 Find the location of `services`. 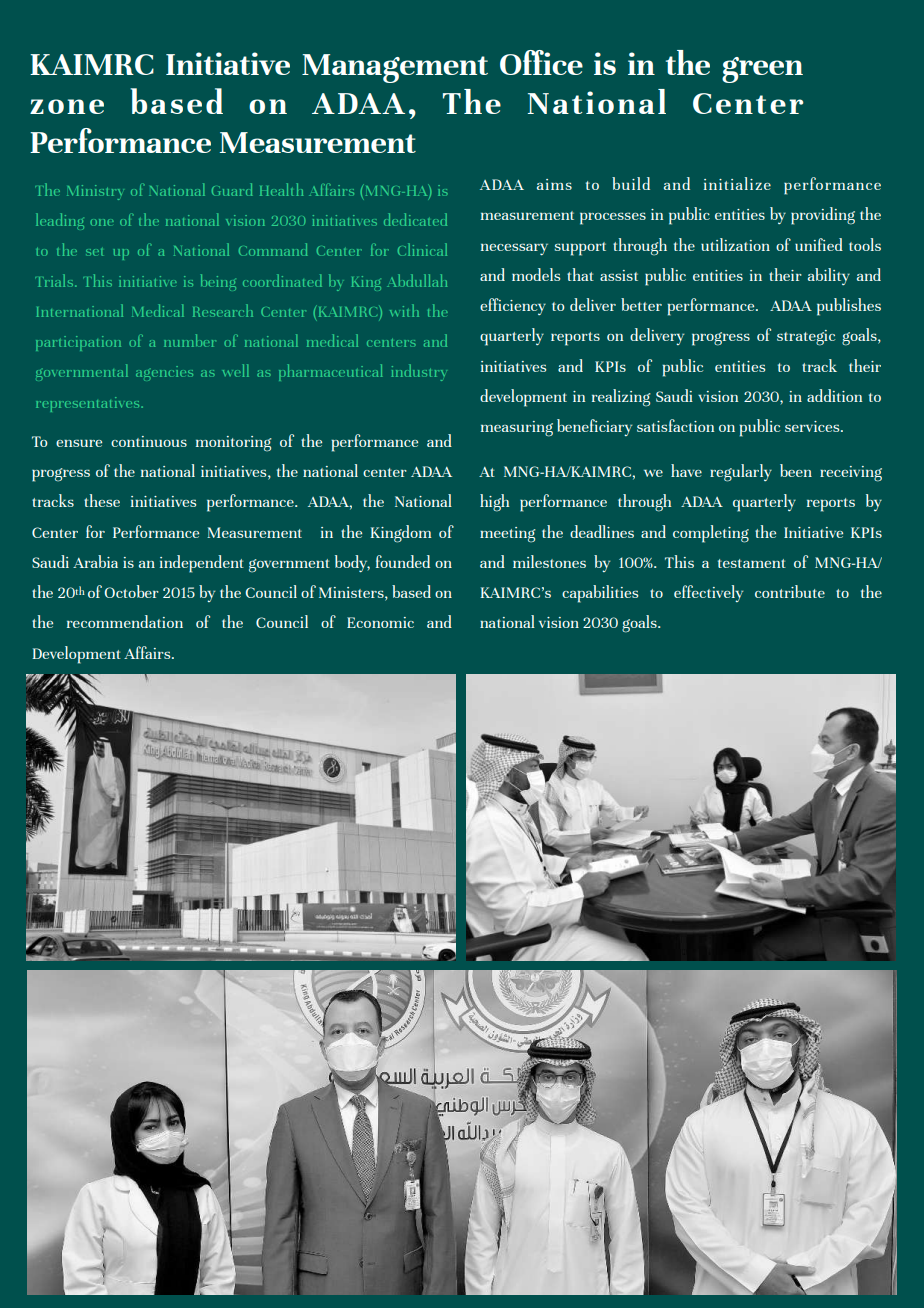

services is located at coordinates (813, 426).
